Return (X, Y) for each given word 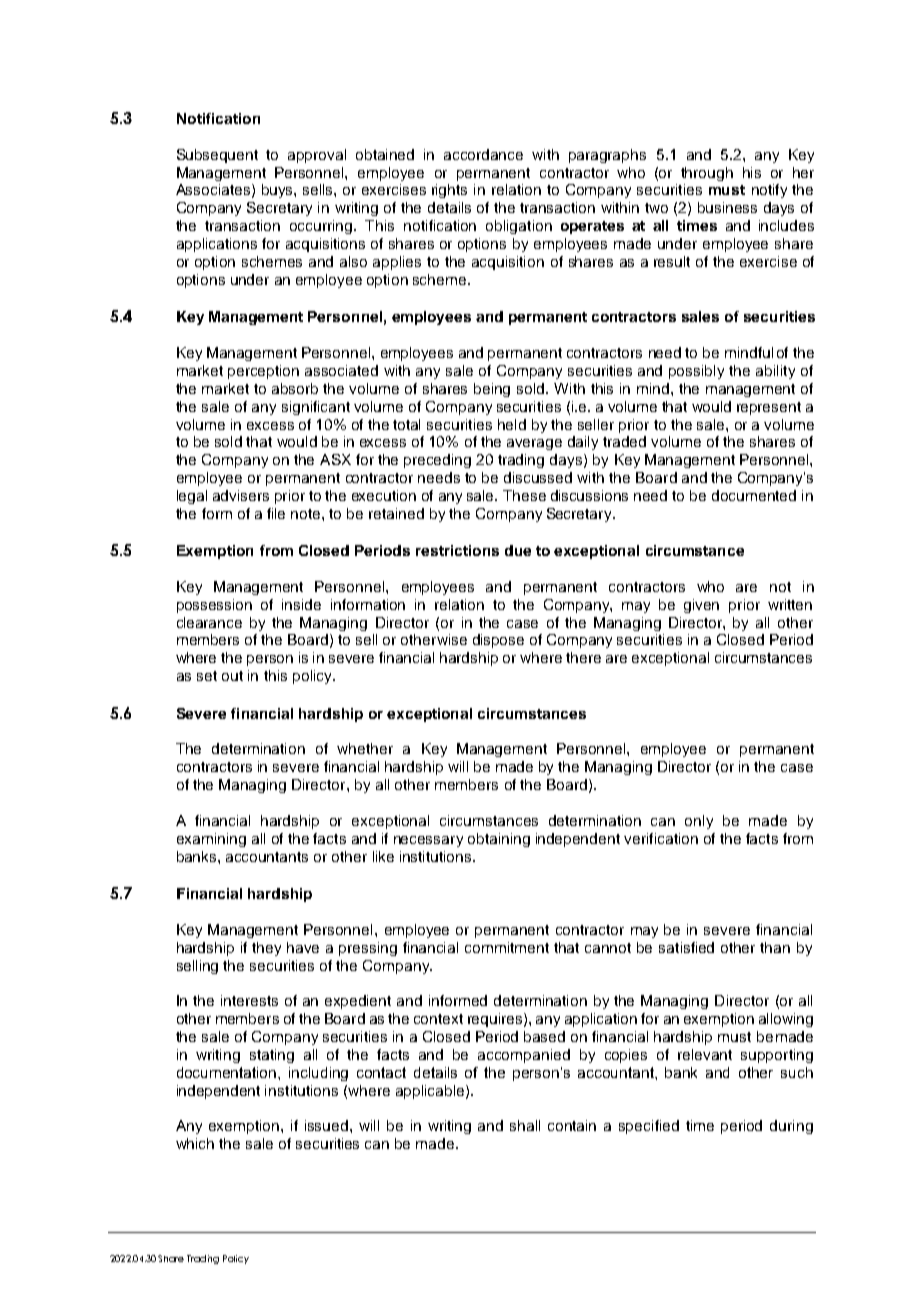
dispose (498, 641)
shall (525, 1125)
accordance (483, 154)
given (701, 606)
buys (278, 191)
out (232, 676)
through (707, 174)
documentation (228, 1072)
